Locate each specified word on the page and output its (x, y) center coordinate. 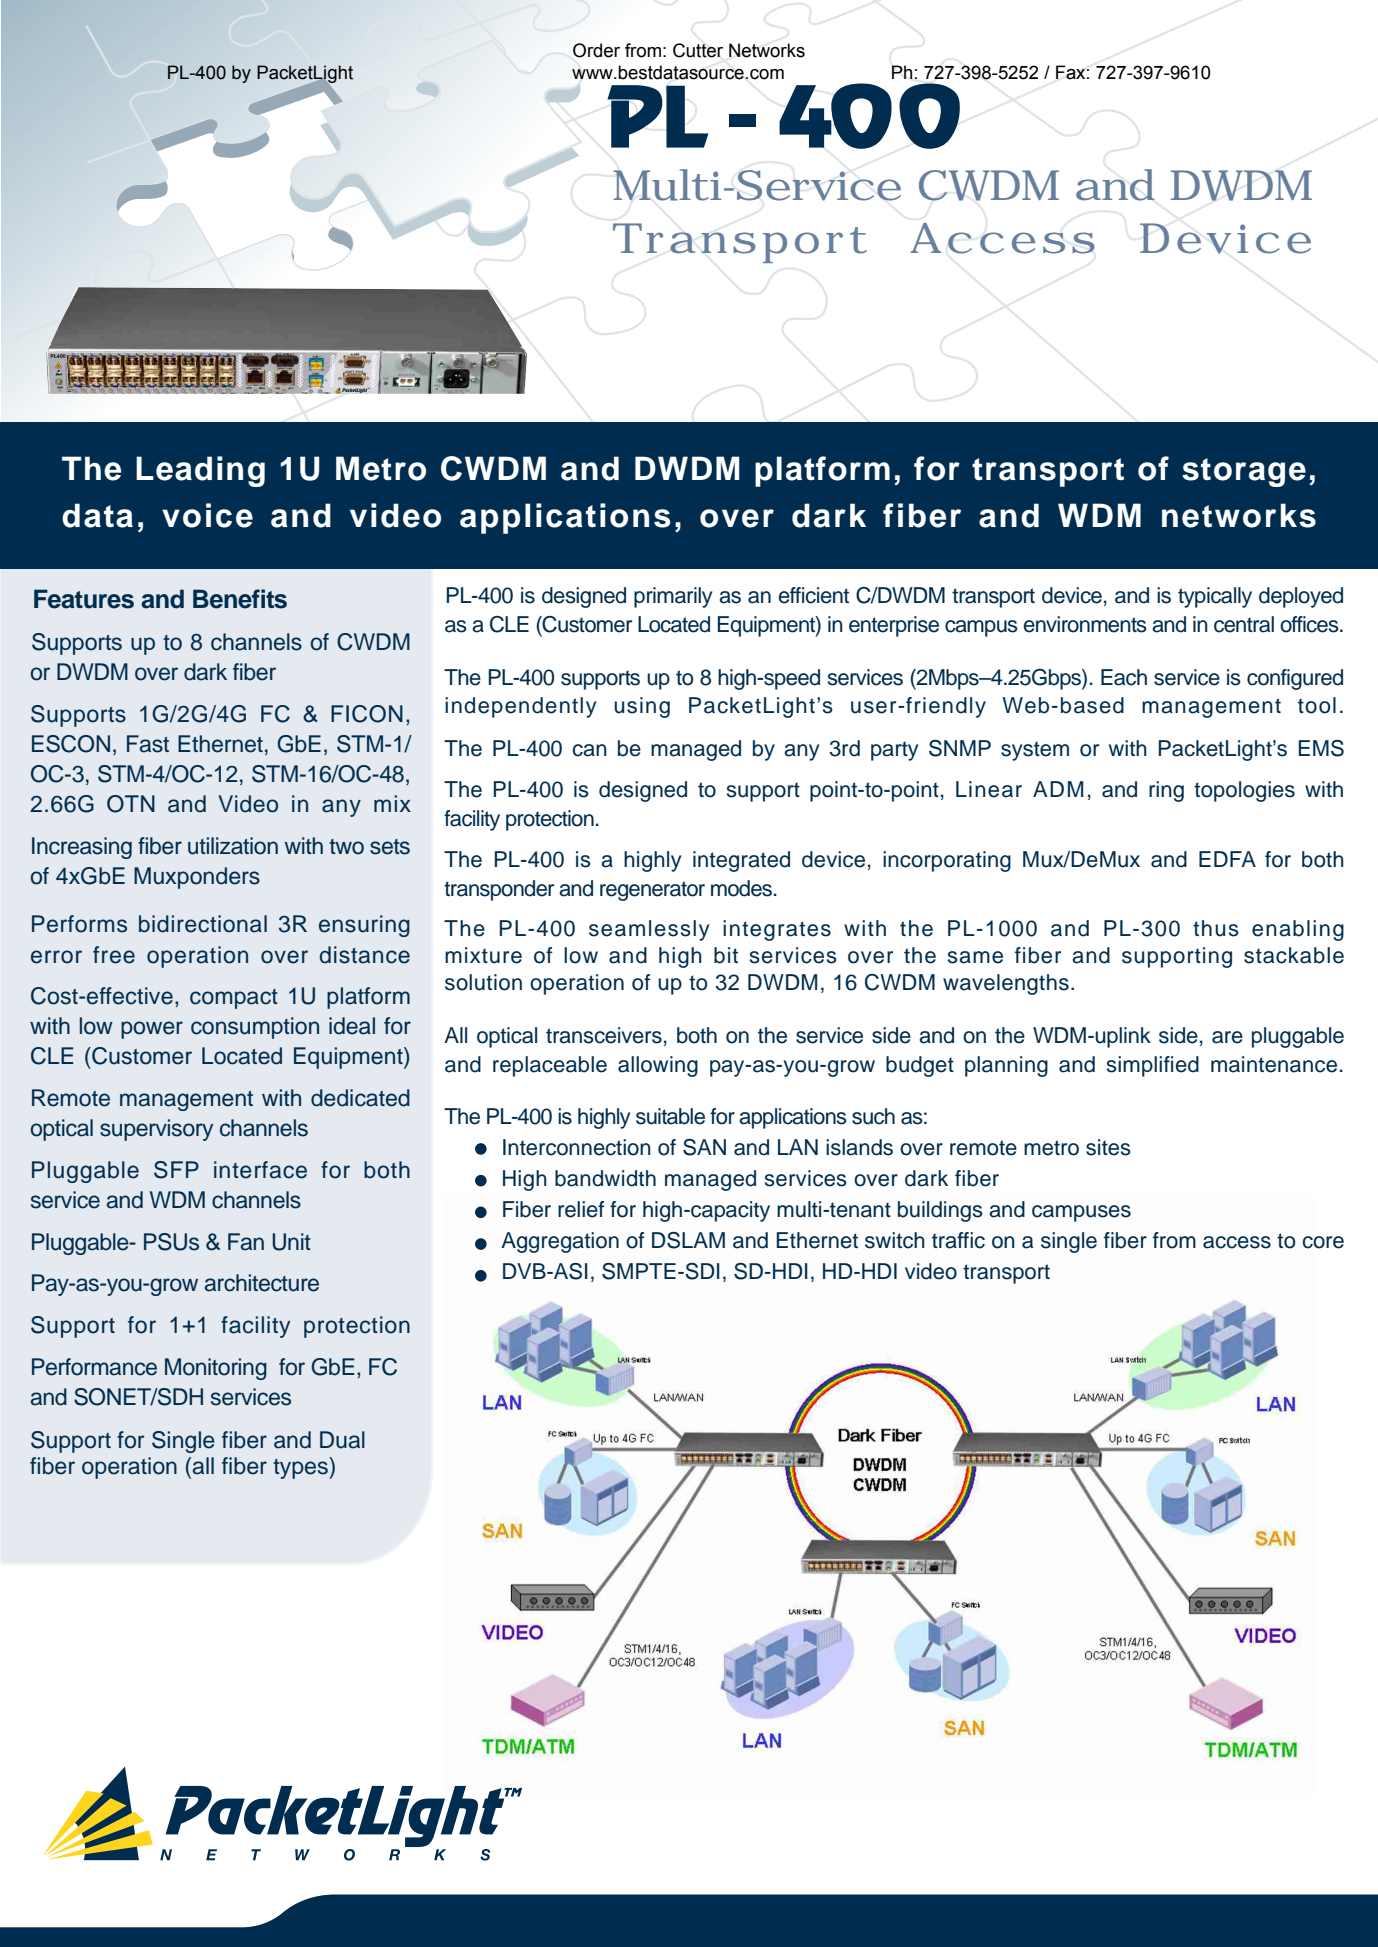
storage (1244, 472)
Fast (148, 744)
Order (596, 50)
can (590, 750)
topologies (1244, 791)
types (301, 1468)
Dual (342, 1440)
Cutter (698, 50)
